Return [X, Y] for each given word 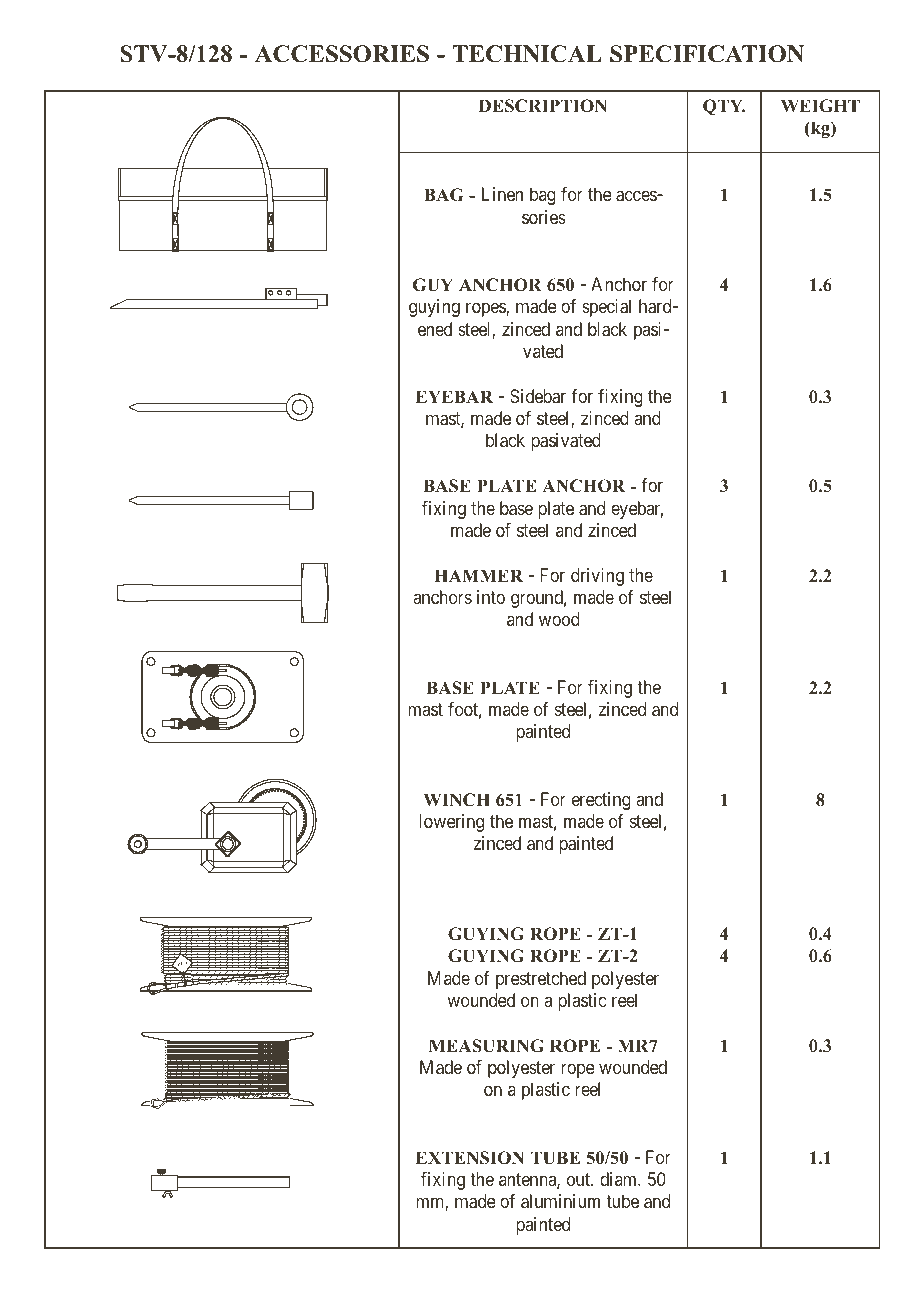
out [579, 1179]
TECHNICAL [527, 54]
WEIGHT [820, 106]
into [491, 597]
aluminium [560, 1201]
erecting [601, 801]
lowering [451, 823]
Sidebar [538, 396]
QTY [724, 107]
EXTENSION [470, 1158]
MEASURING [486, 1046]
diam [619, 1179]
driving [597, 577]
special [606, 308]
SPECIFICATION [707, 54]
